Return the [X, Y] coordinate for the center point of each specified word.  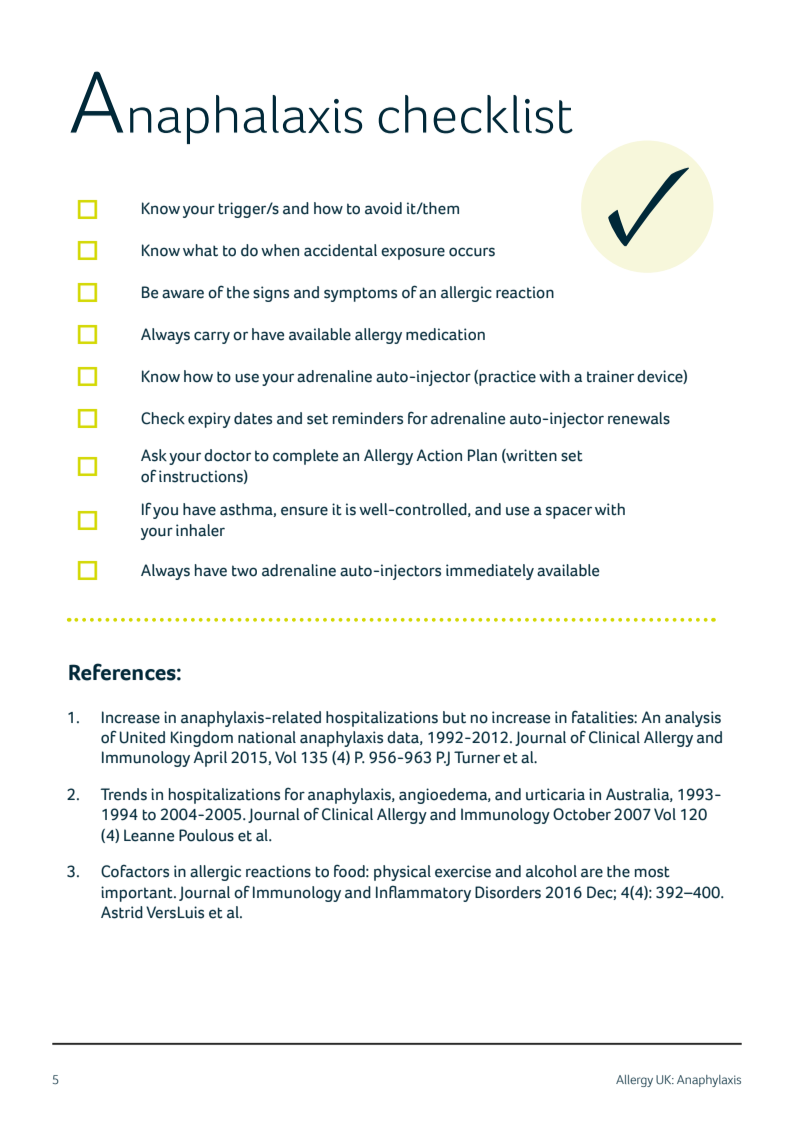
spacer [569, 512]
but [454, 717]
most [652, 872]
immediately [490, 572]
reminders [368, 418]
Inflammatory [423, 893]
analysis [693, 719]
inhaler [200, 530]
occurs [472, 252]
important [138, 894]
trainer [610, 376]
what [200, 250]
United [142, 737]
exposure [413, 253]
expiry [209, 420]
